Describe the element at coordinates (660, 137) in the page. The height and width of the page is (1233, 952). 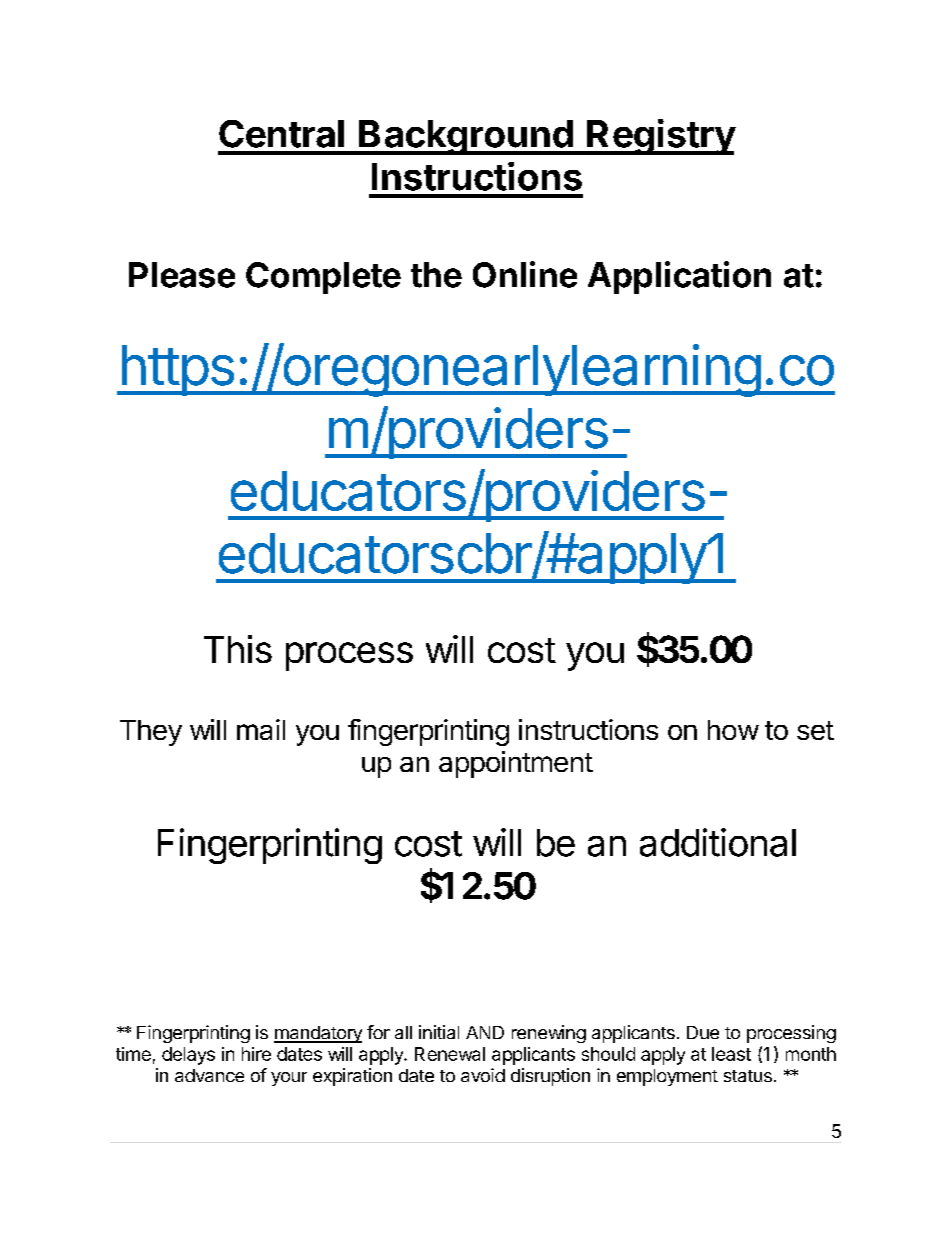
I see `Registry` at that location.
